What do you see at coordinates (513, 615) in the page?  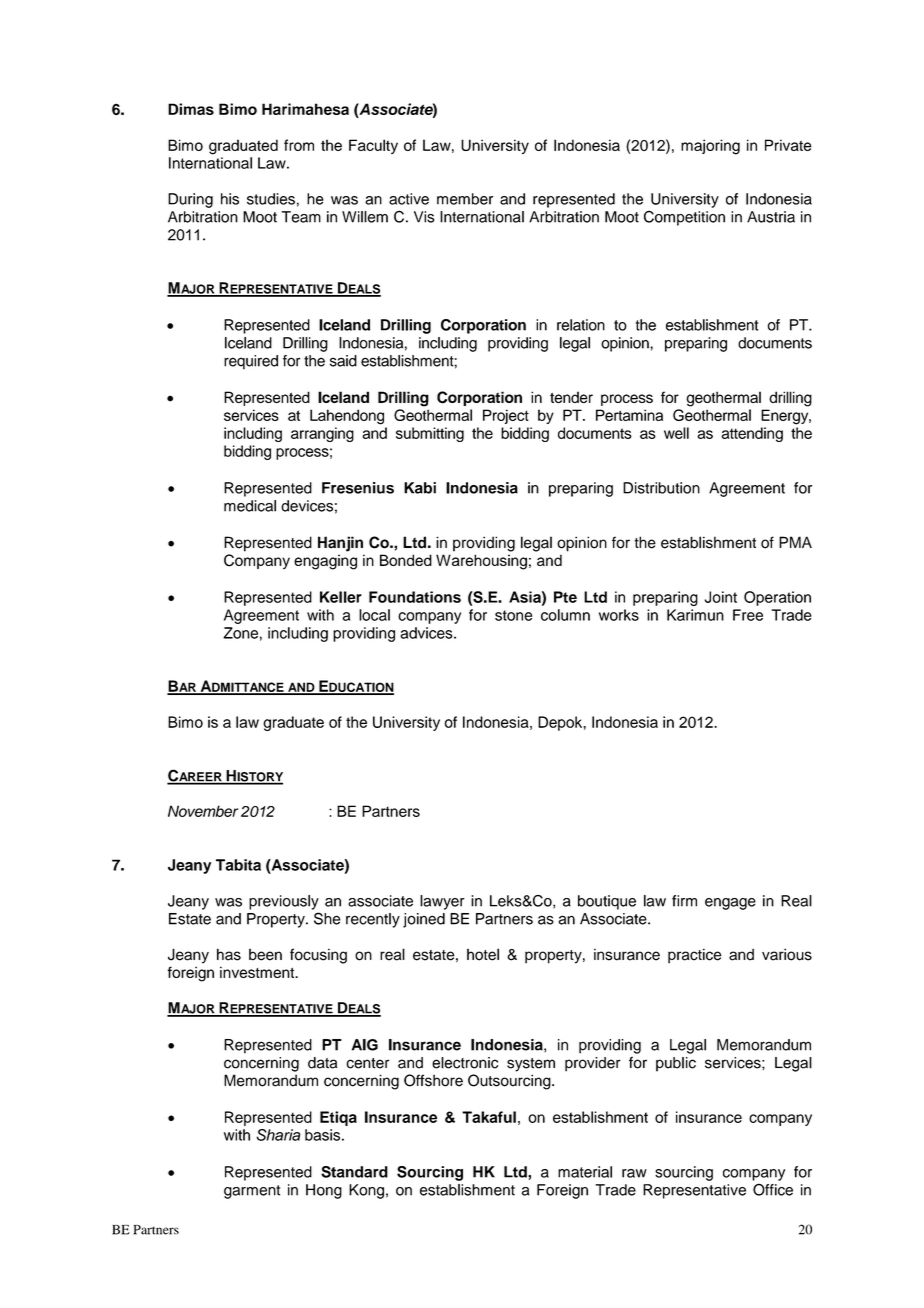 I see `stone` at bounding box center [513, 615].
